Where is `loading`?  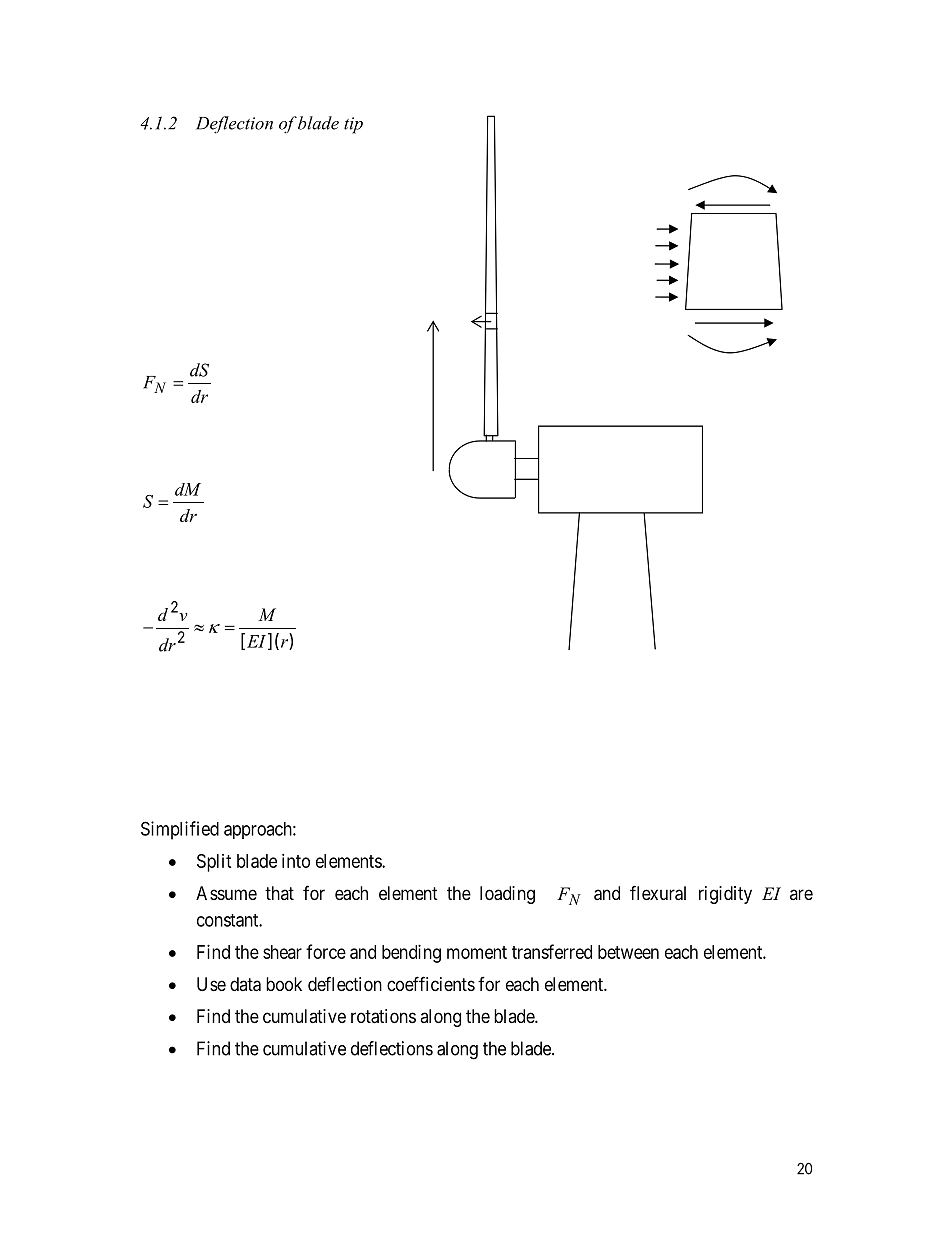
loading is located at coordinates (507, 895).
